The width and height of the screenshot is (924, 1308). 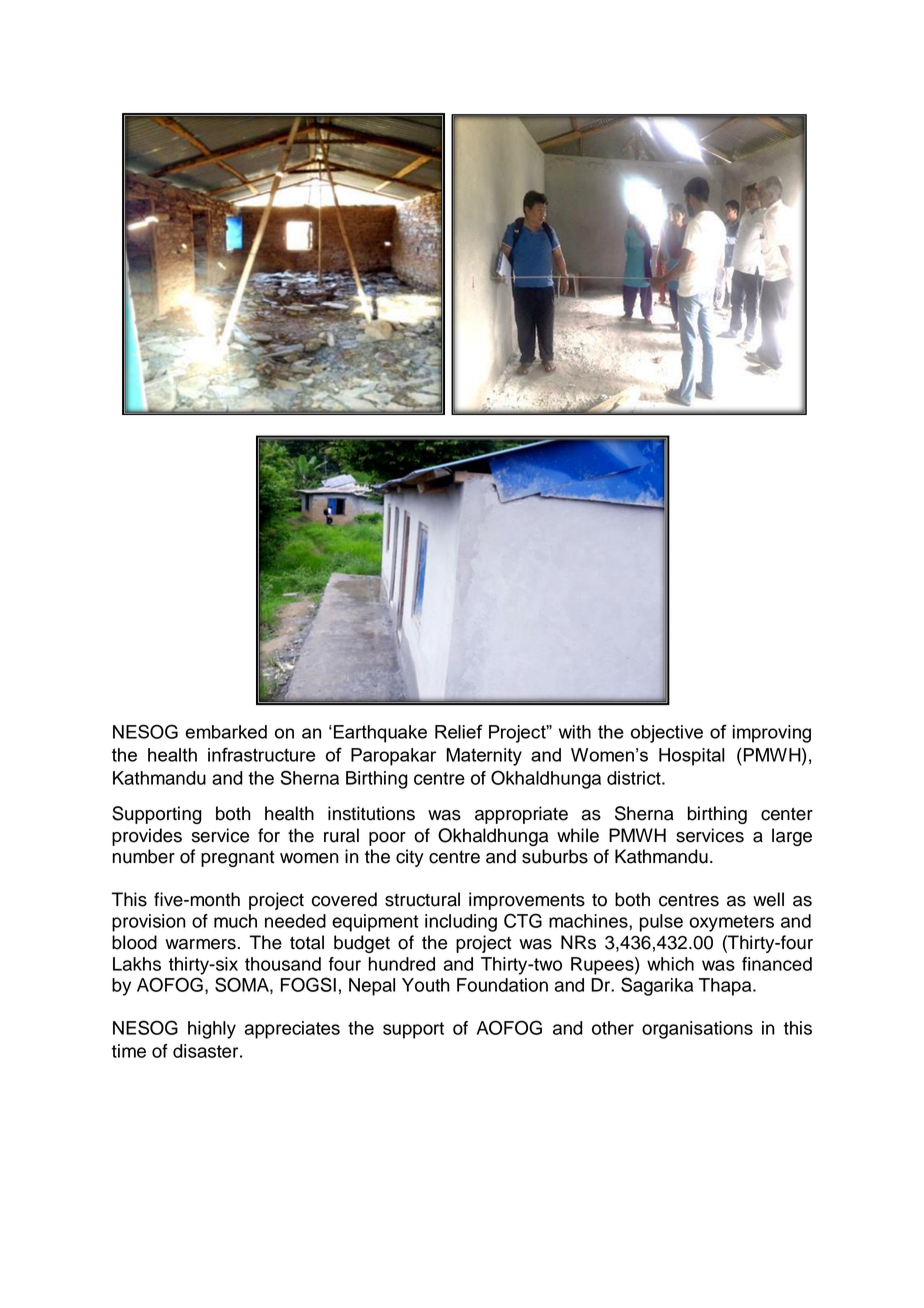 What do you see at coordinates (212, 1030) in the screenshot?
I see `highly` at bounding box center [212, 1030].
